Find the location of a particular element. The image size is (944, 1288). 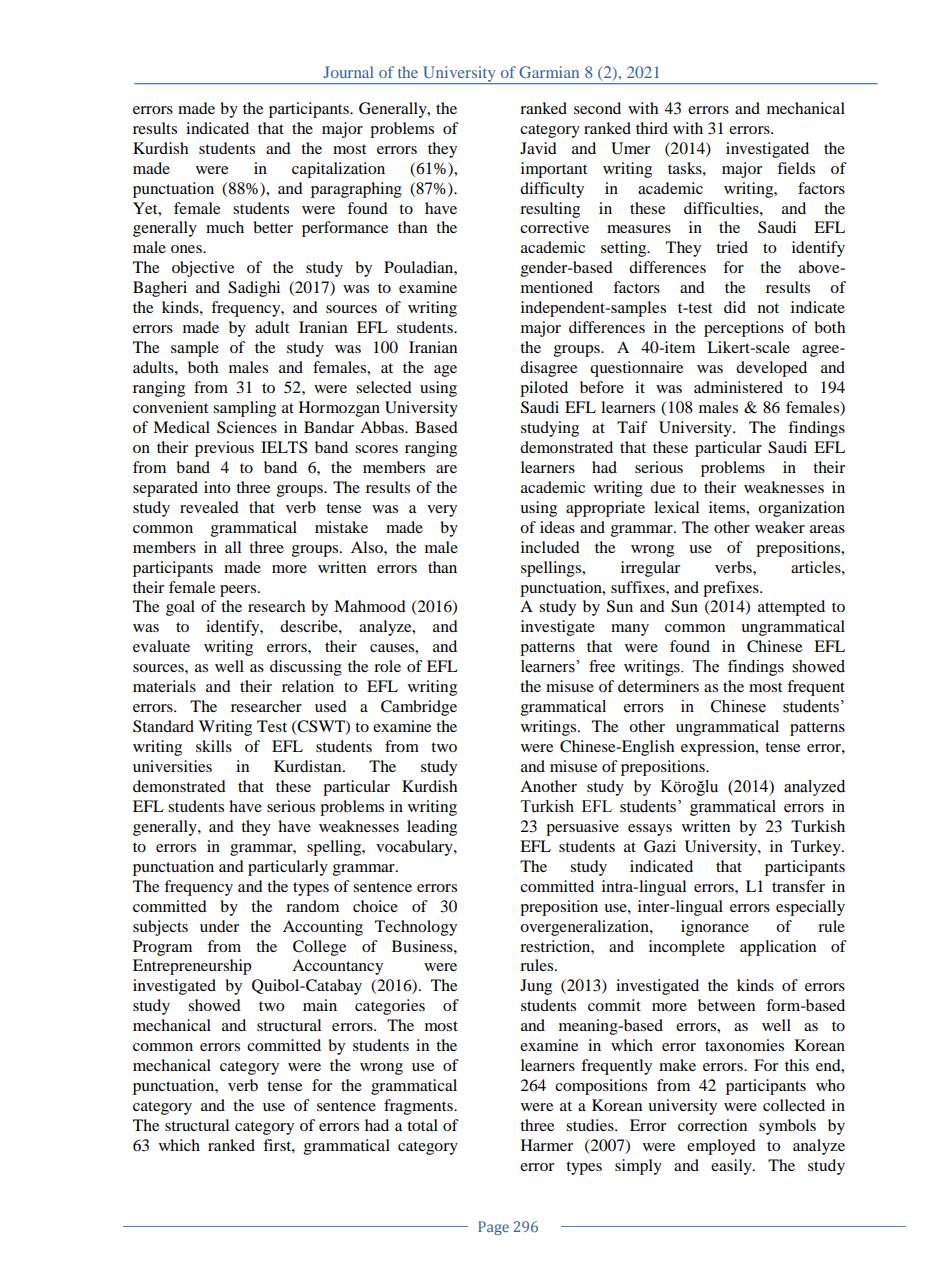

Journal is located at coordinates (348, 72).
